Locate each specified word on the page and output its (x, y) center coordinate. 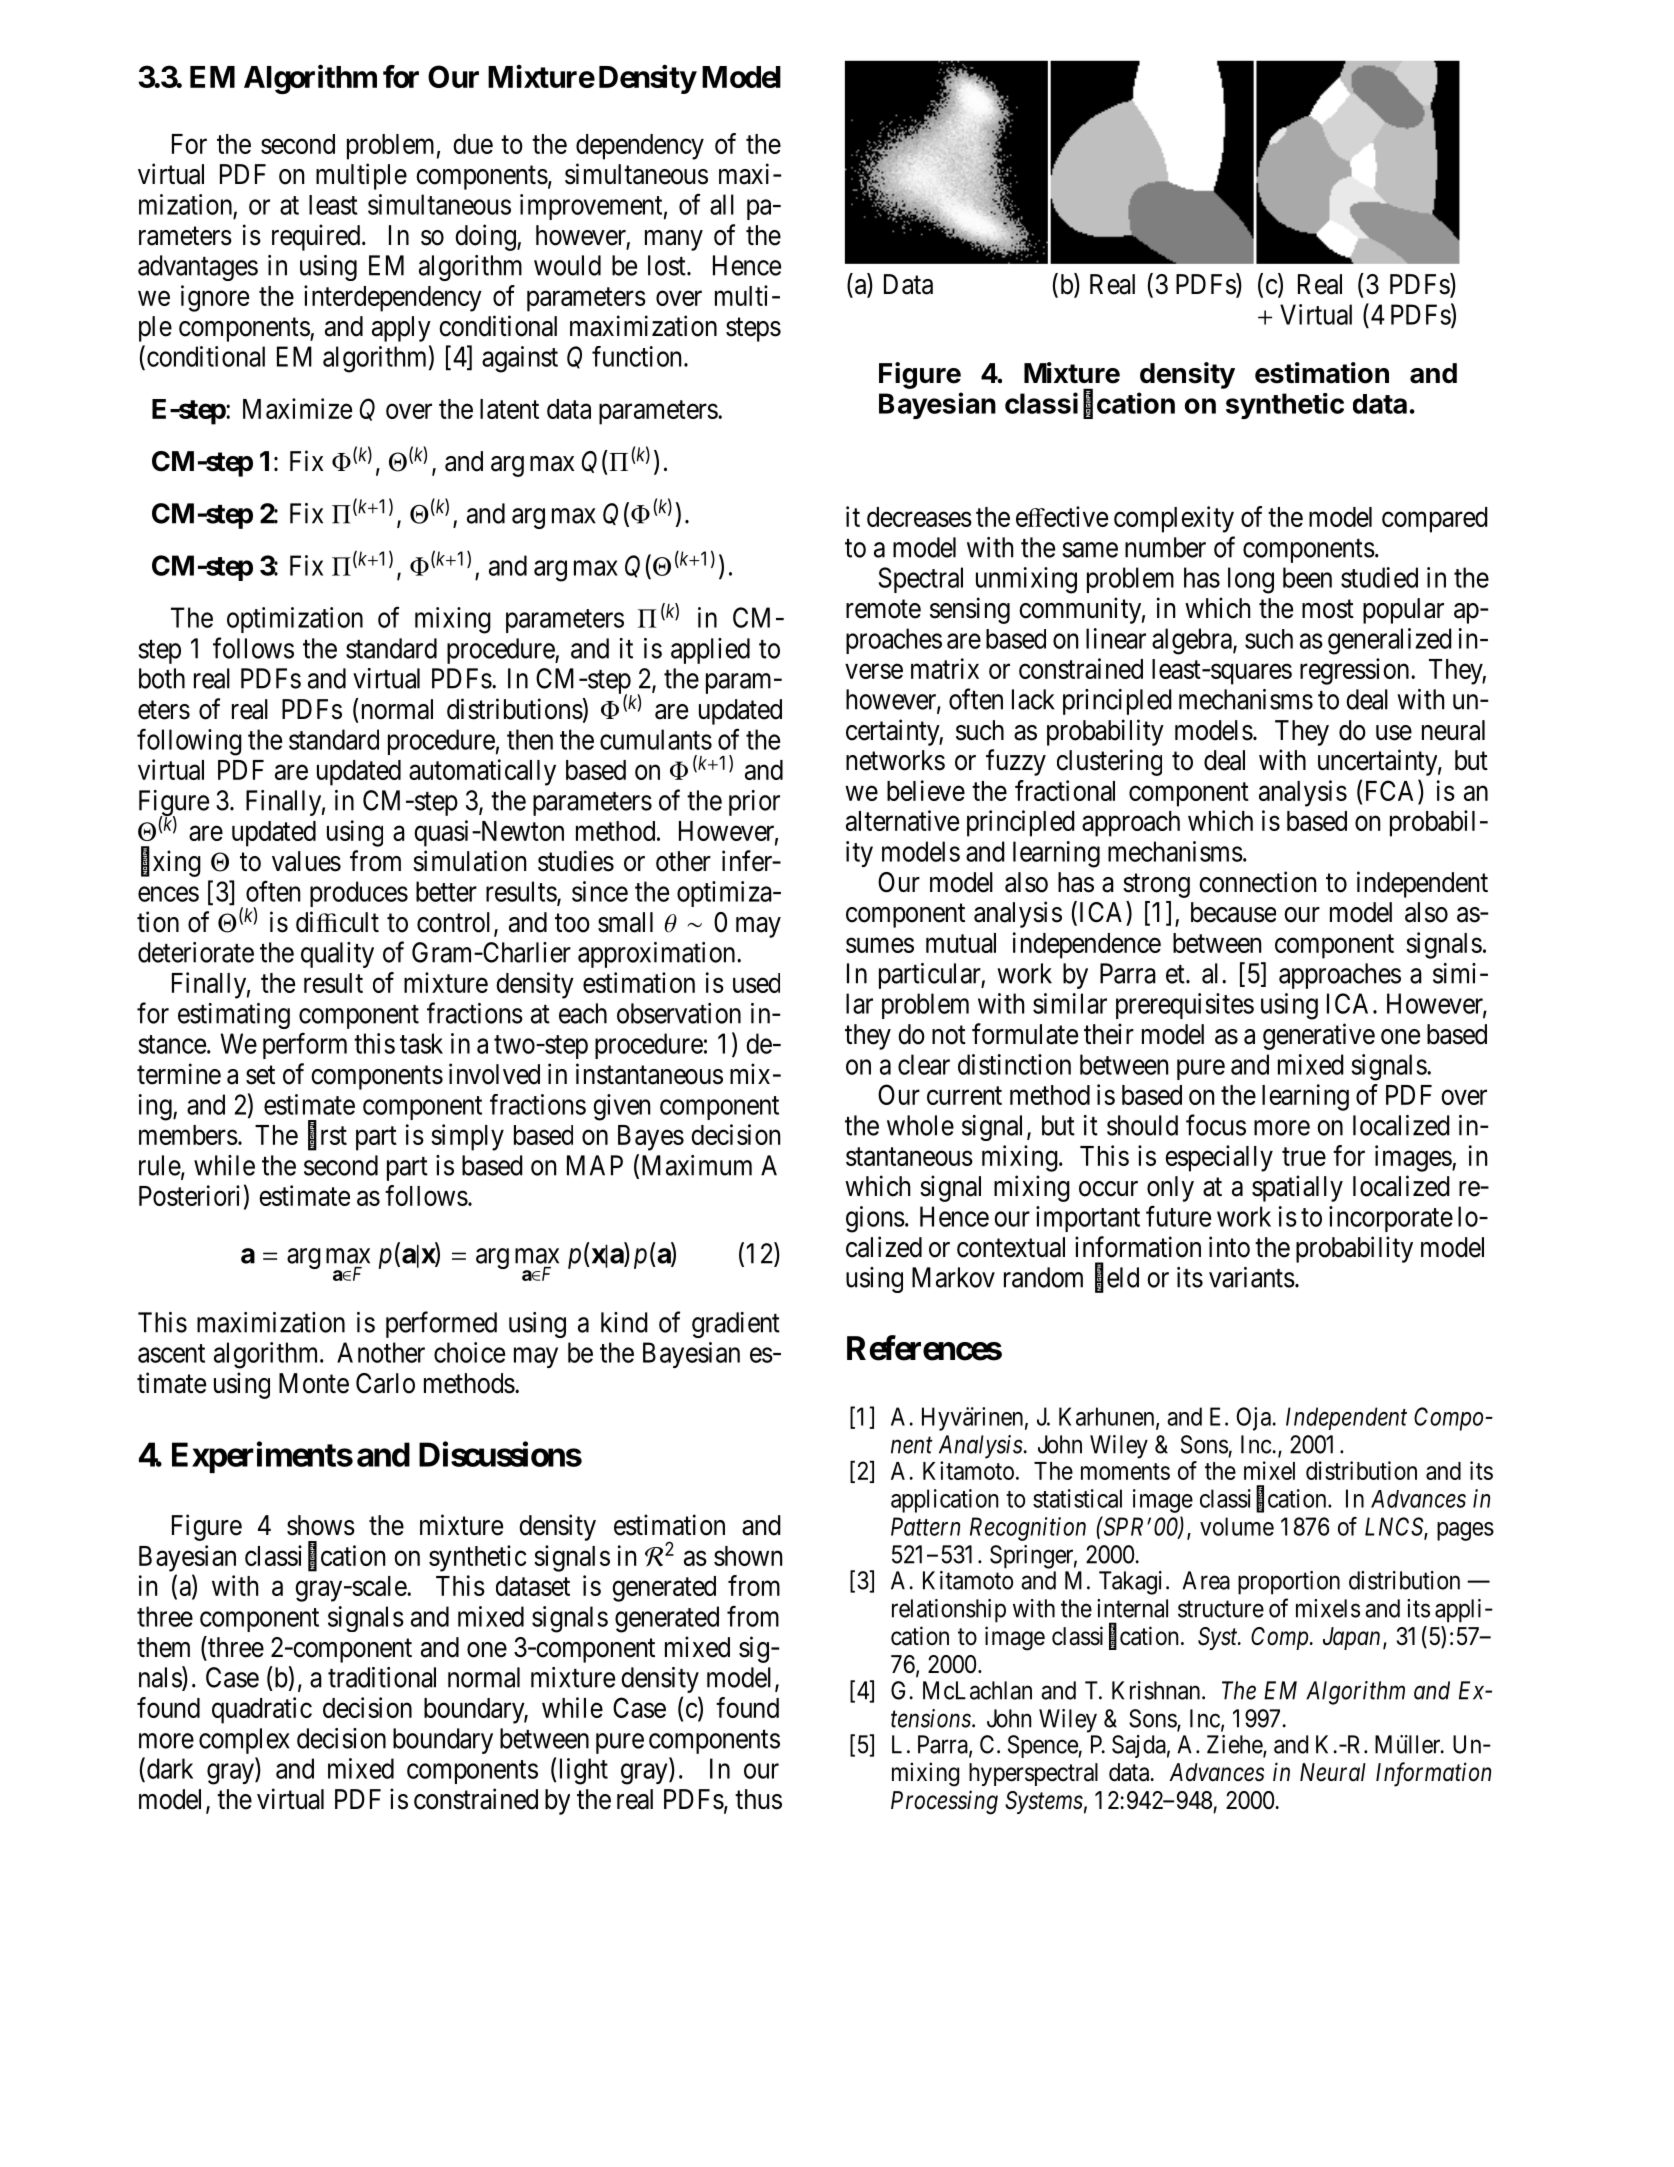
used (756, 983)
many (674, 240)
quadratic (262, 1710)
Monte (314, 1383)
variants (1252, 1277)
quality (337, 955)
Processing (944, 1802)
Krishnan (1157, 1690)
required (317, 237)
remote (883, 609)
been (1307, 577)
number (1165, 547)
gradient (736, 1325)
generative (1319, 1036)
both (162, 678)
